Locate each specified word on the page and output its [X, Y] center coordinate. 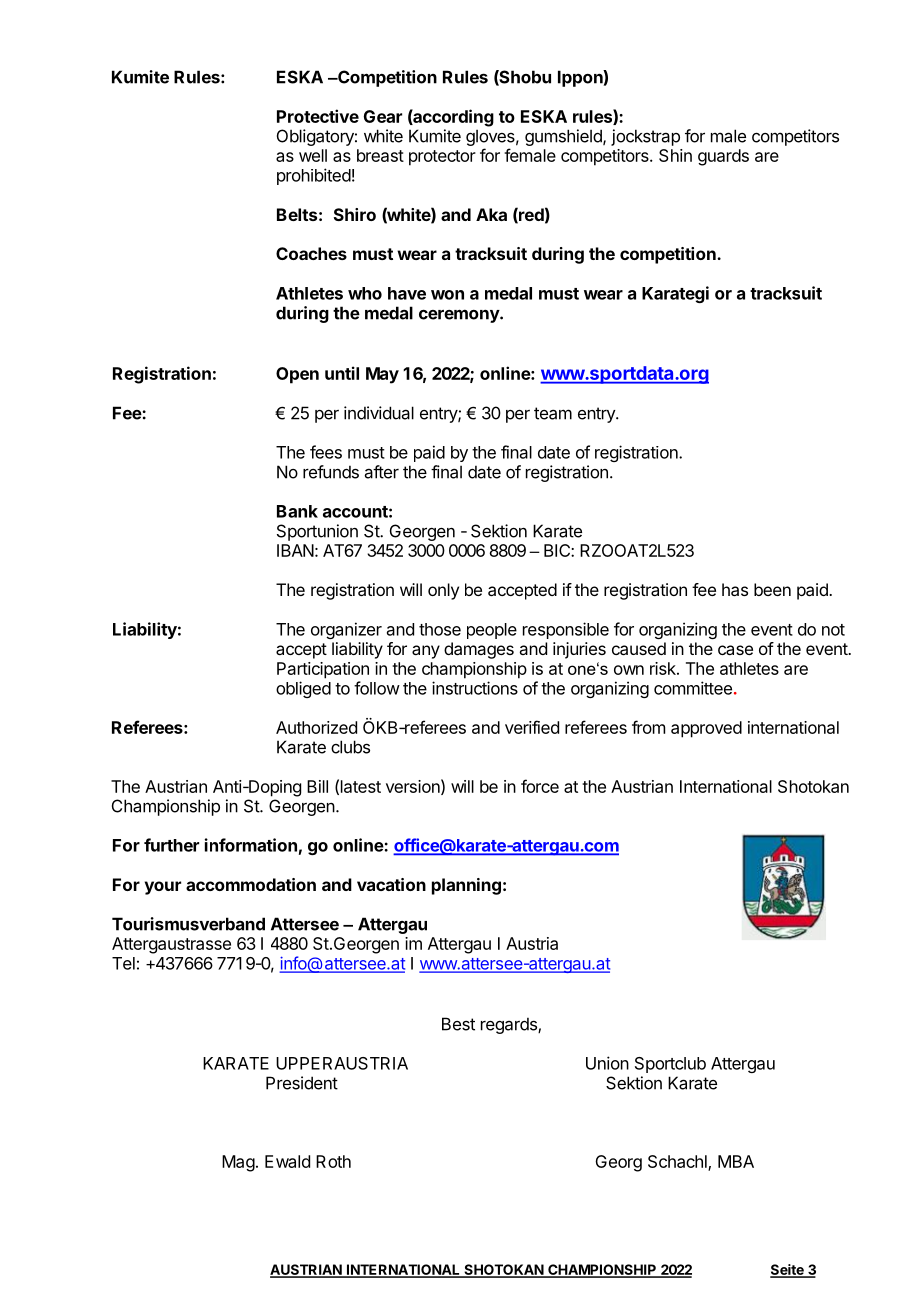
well [313, 155]
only [443, 591]
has [735, 589]
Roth [333, 1161]
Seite [788, 1271]
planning [466, 886]
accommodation [251, 884]
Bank [297, 511]
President [302, 1083]
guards [723, 157]
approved [706, 729]
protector [442, 158]
